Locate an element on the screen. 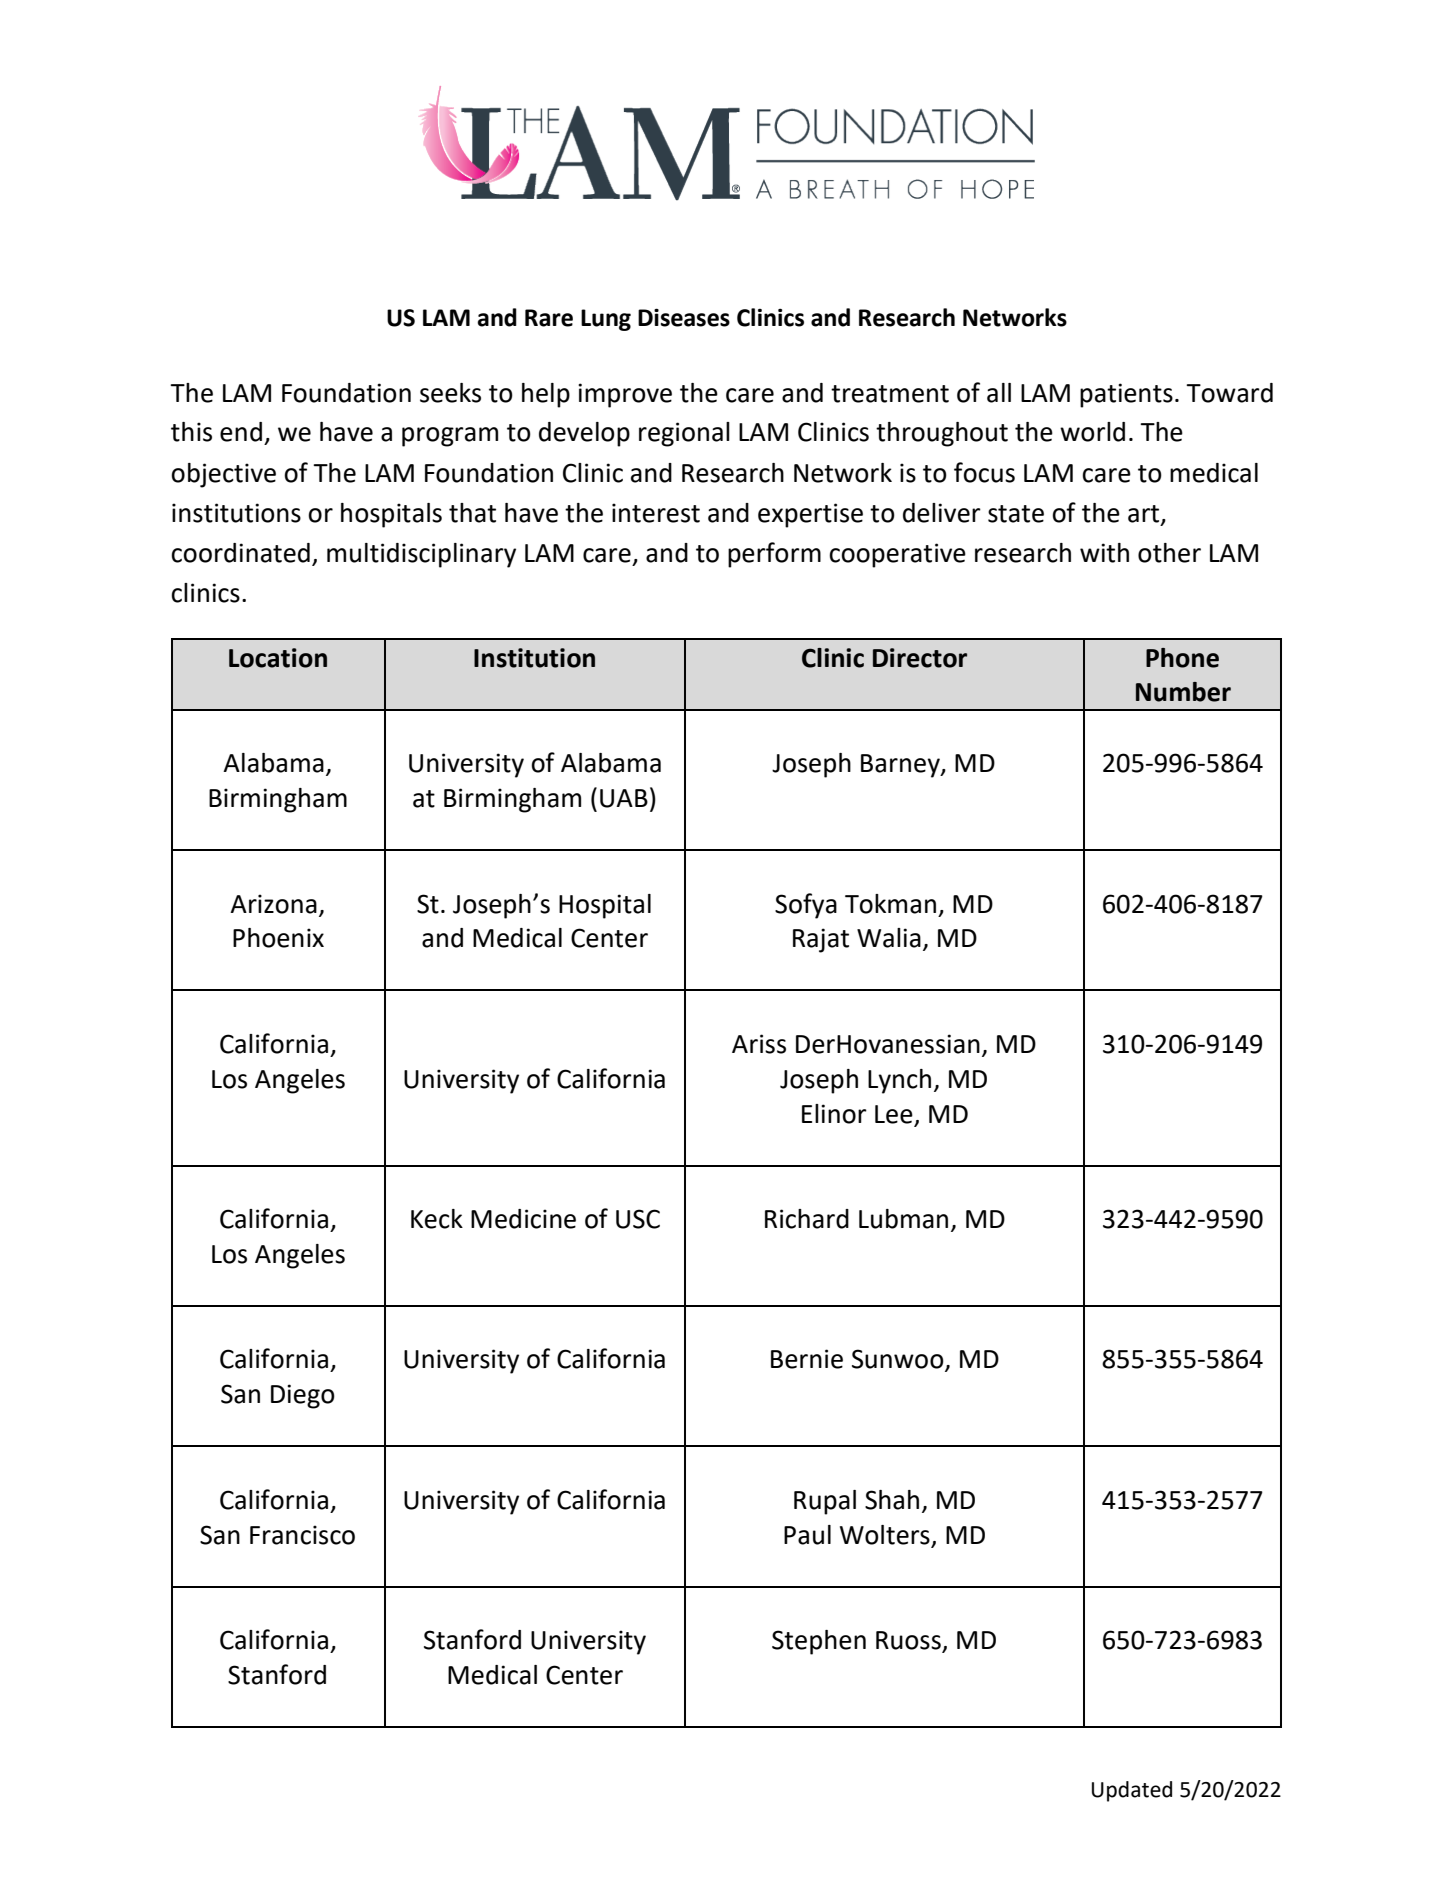  Phoenix is located at coordinates (278, 938).
